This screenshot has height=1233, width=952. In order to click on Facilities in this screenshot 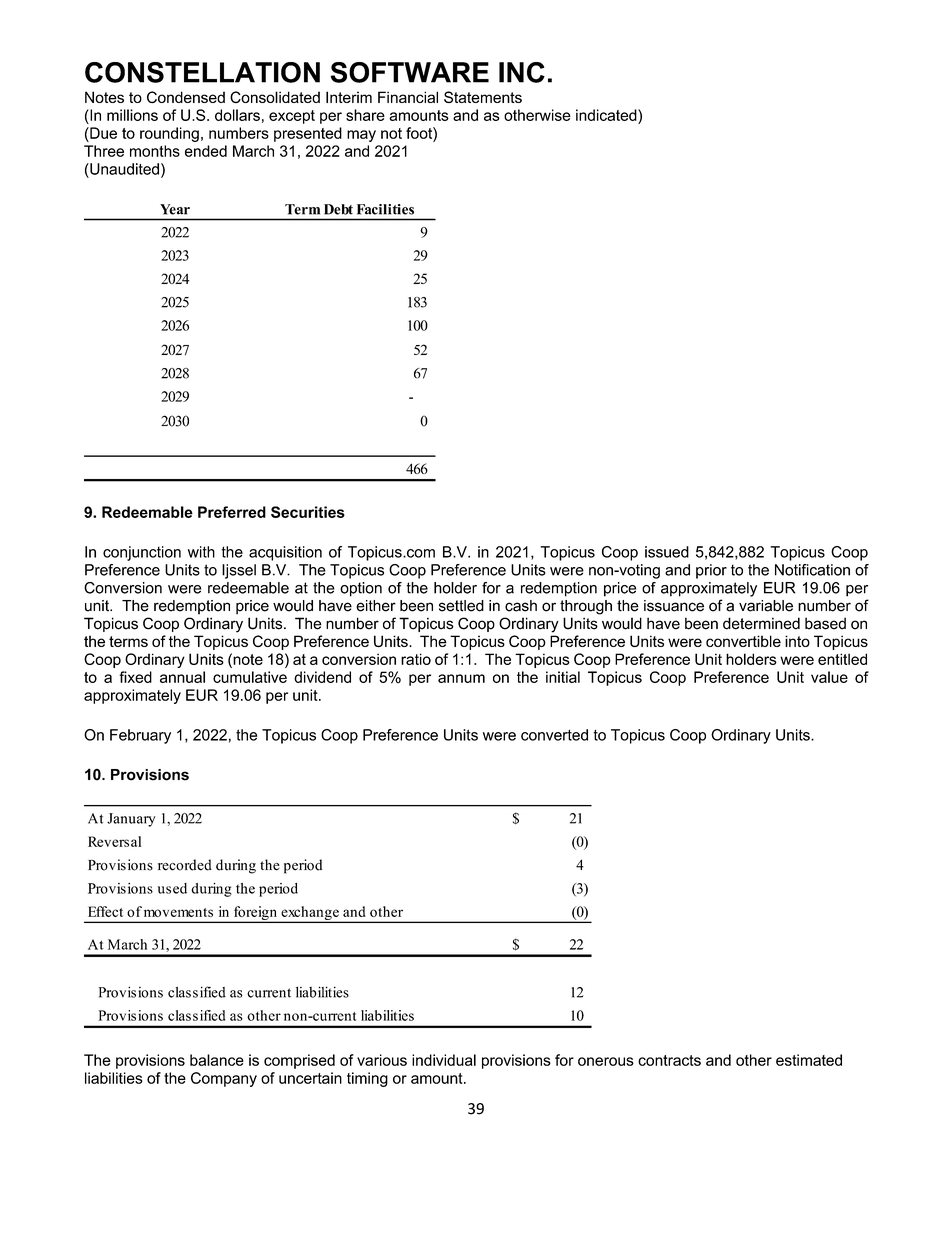, I will do `click(385, 209)`.
